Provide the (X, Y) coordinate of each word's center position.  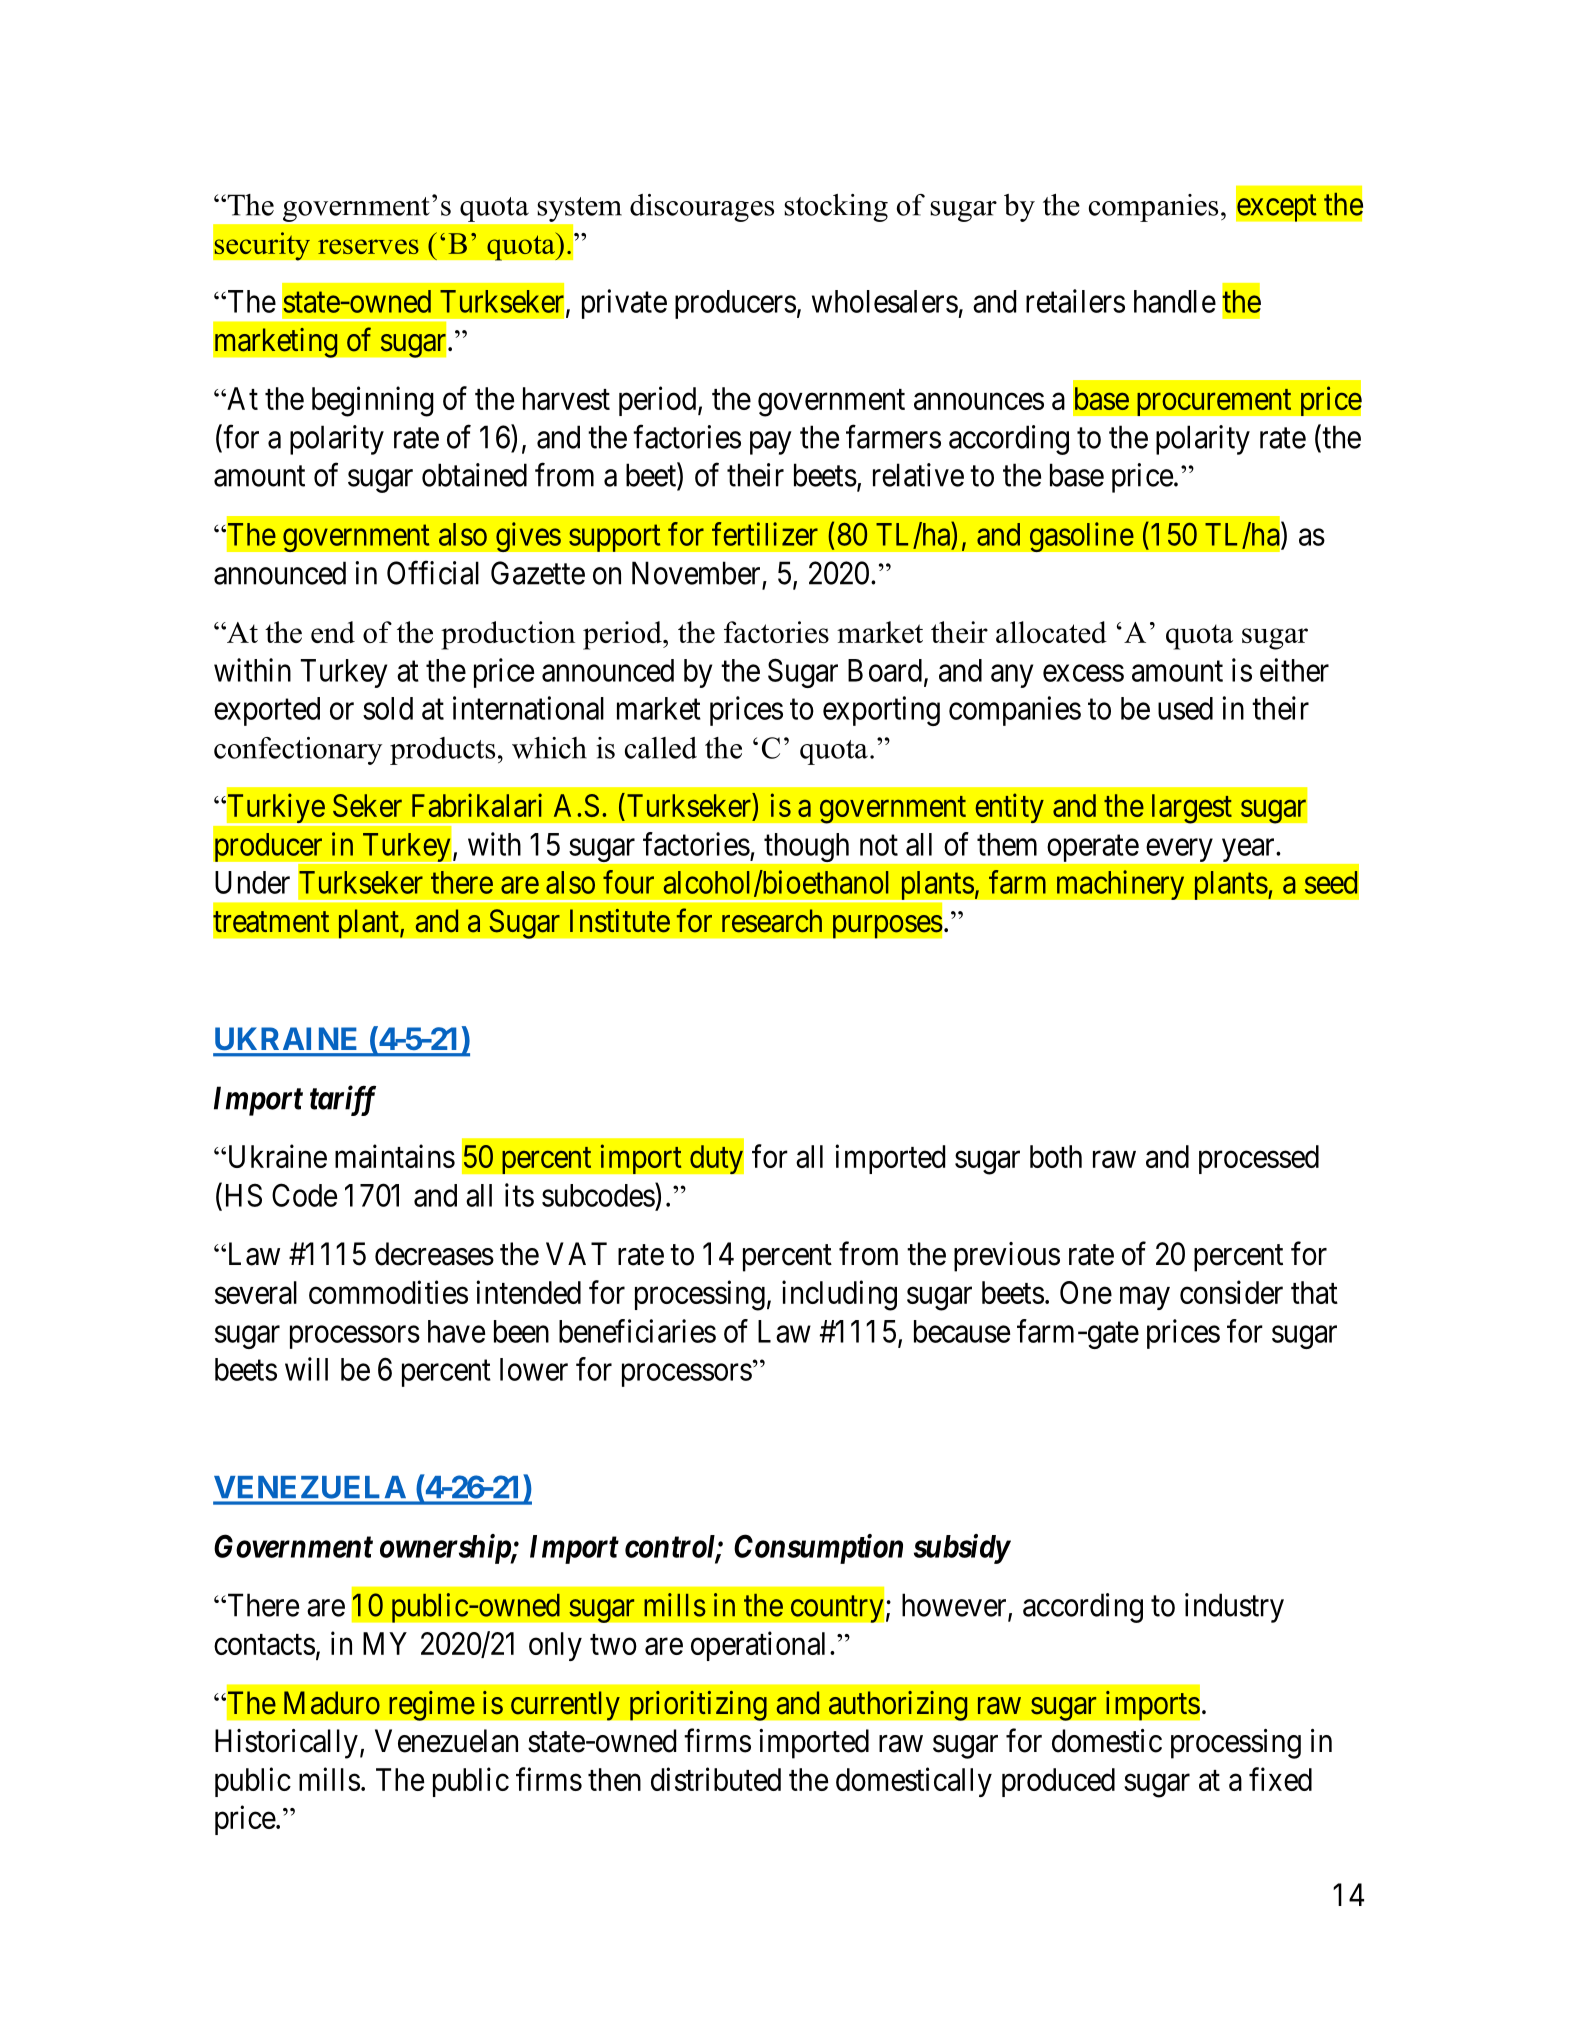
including (839, 1295)
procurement (1214, 402)
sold (388, 708)
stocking (836, 208)
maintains (395, 1156)
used (1185, 708)
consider (1231, 1292)
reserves (368, 246)
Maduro (332, 1703)
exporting (881, 711)
